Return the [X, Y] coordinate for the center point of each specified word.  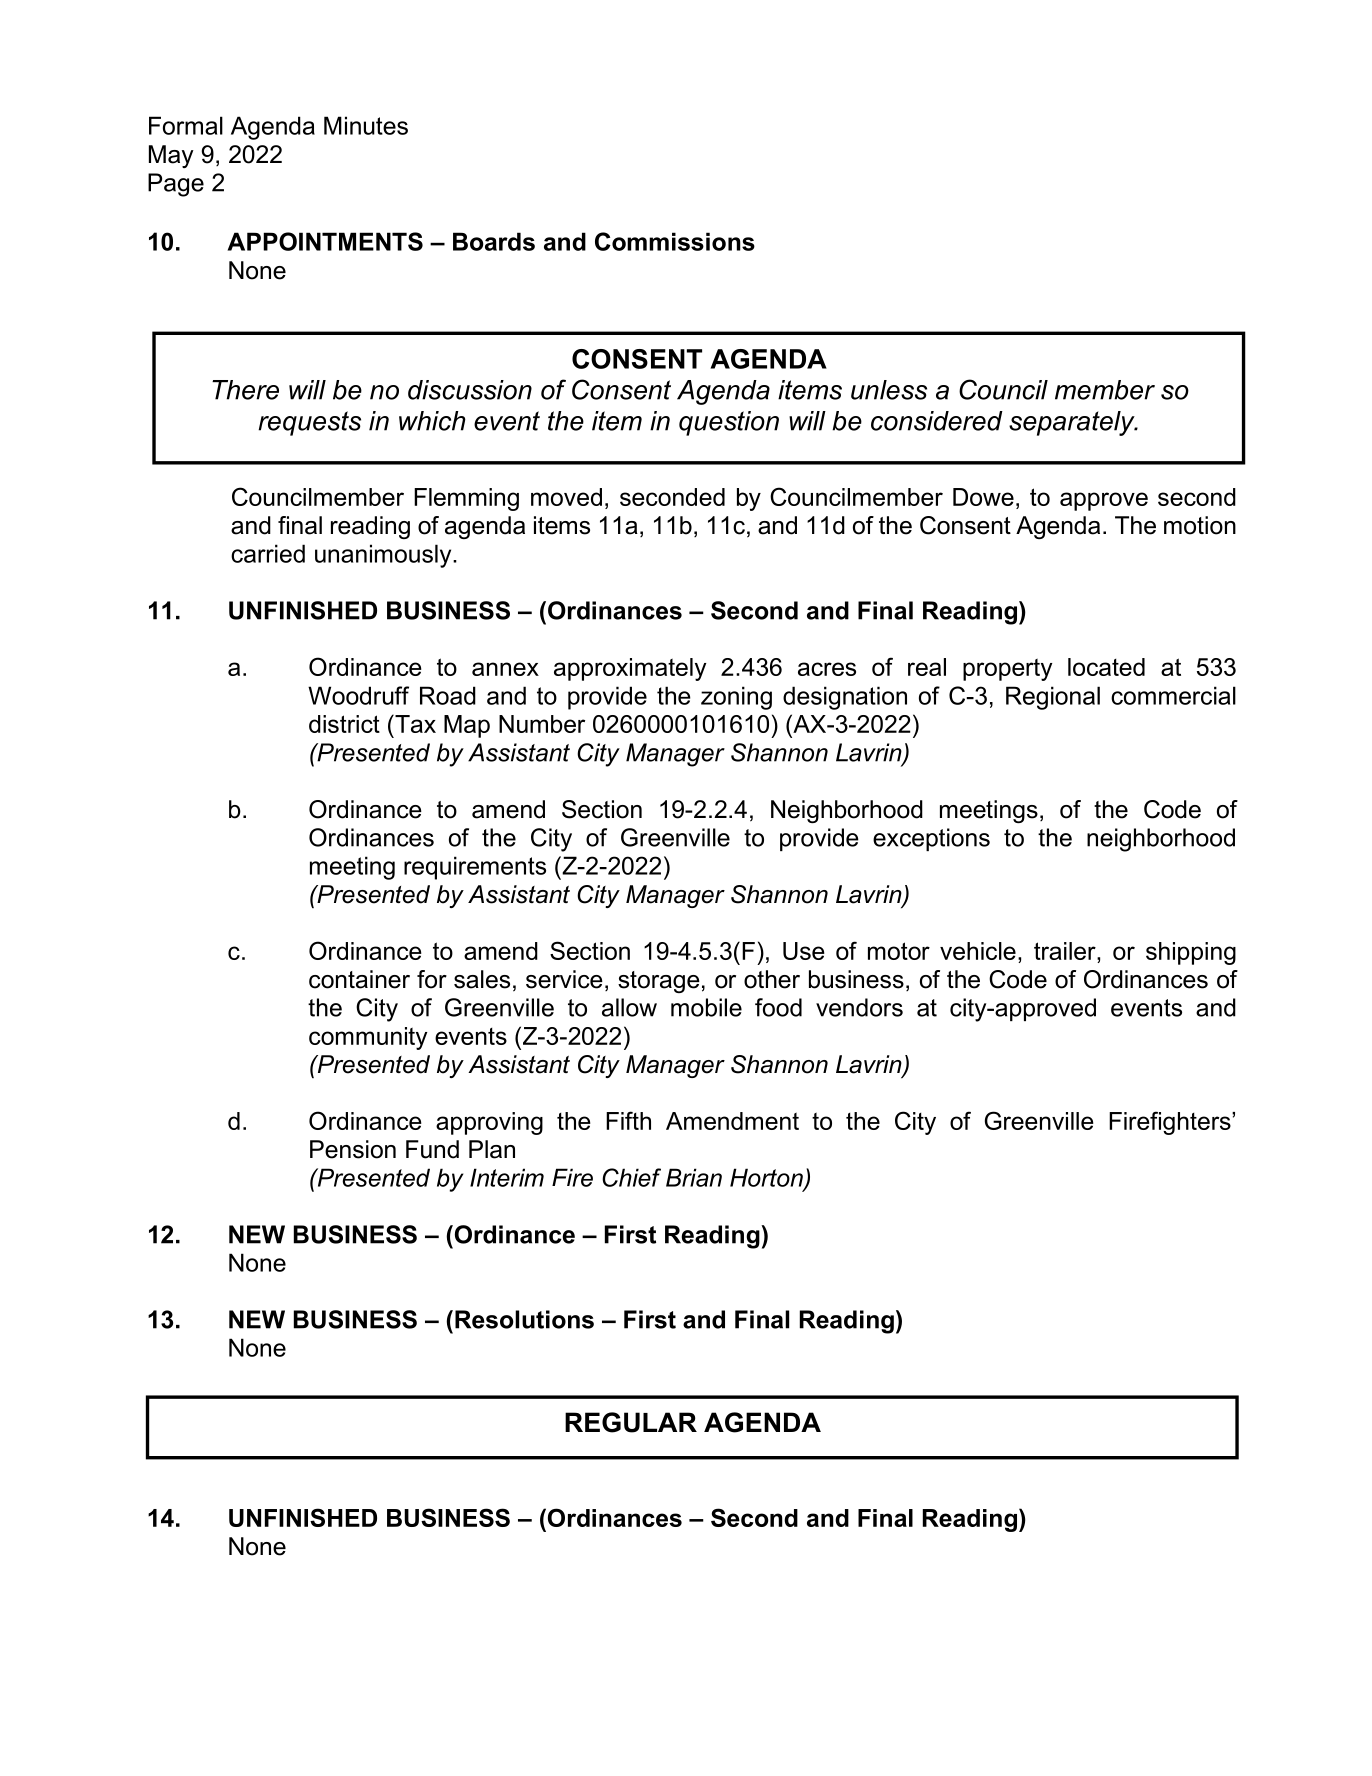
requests [309, 423]
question [729, 423]
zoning [736, 698]
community [368, 1038]
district [344, 724]
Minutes [366, 125]
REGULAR [631, 1422]
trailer [1066, 951]
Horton [767, 1178]
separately [1073, 423]
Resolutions [524, 1319]
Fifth [628, 1120]
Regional [1053, 698]
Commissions [675, 241]
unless [889, 390]
